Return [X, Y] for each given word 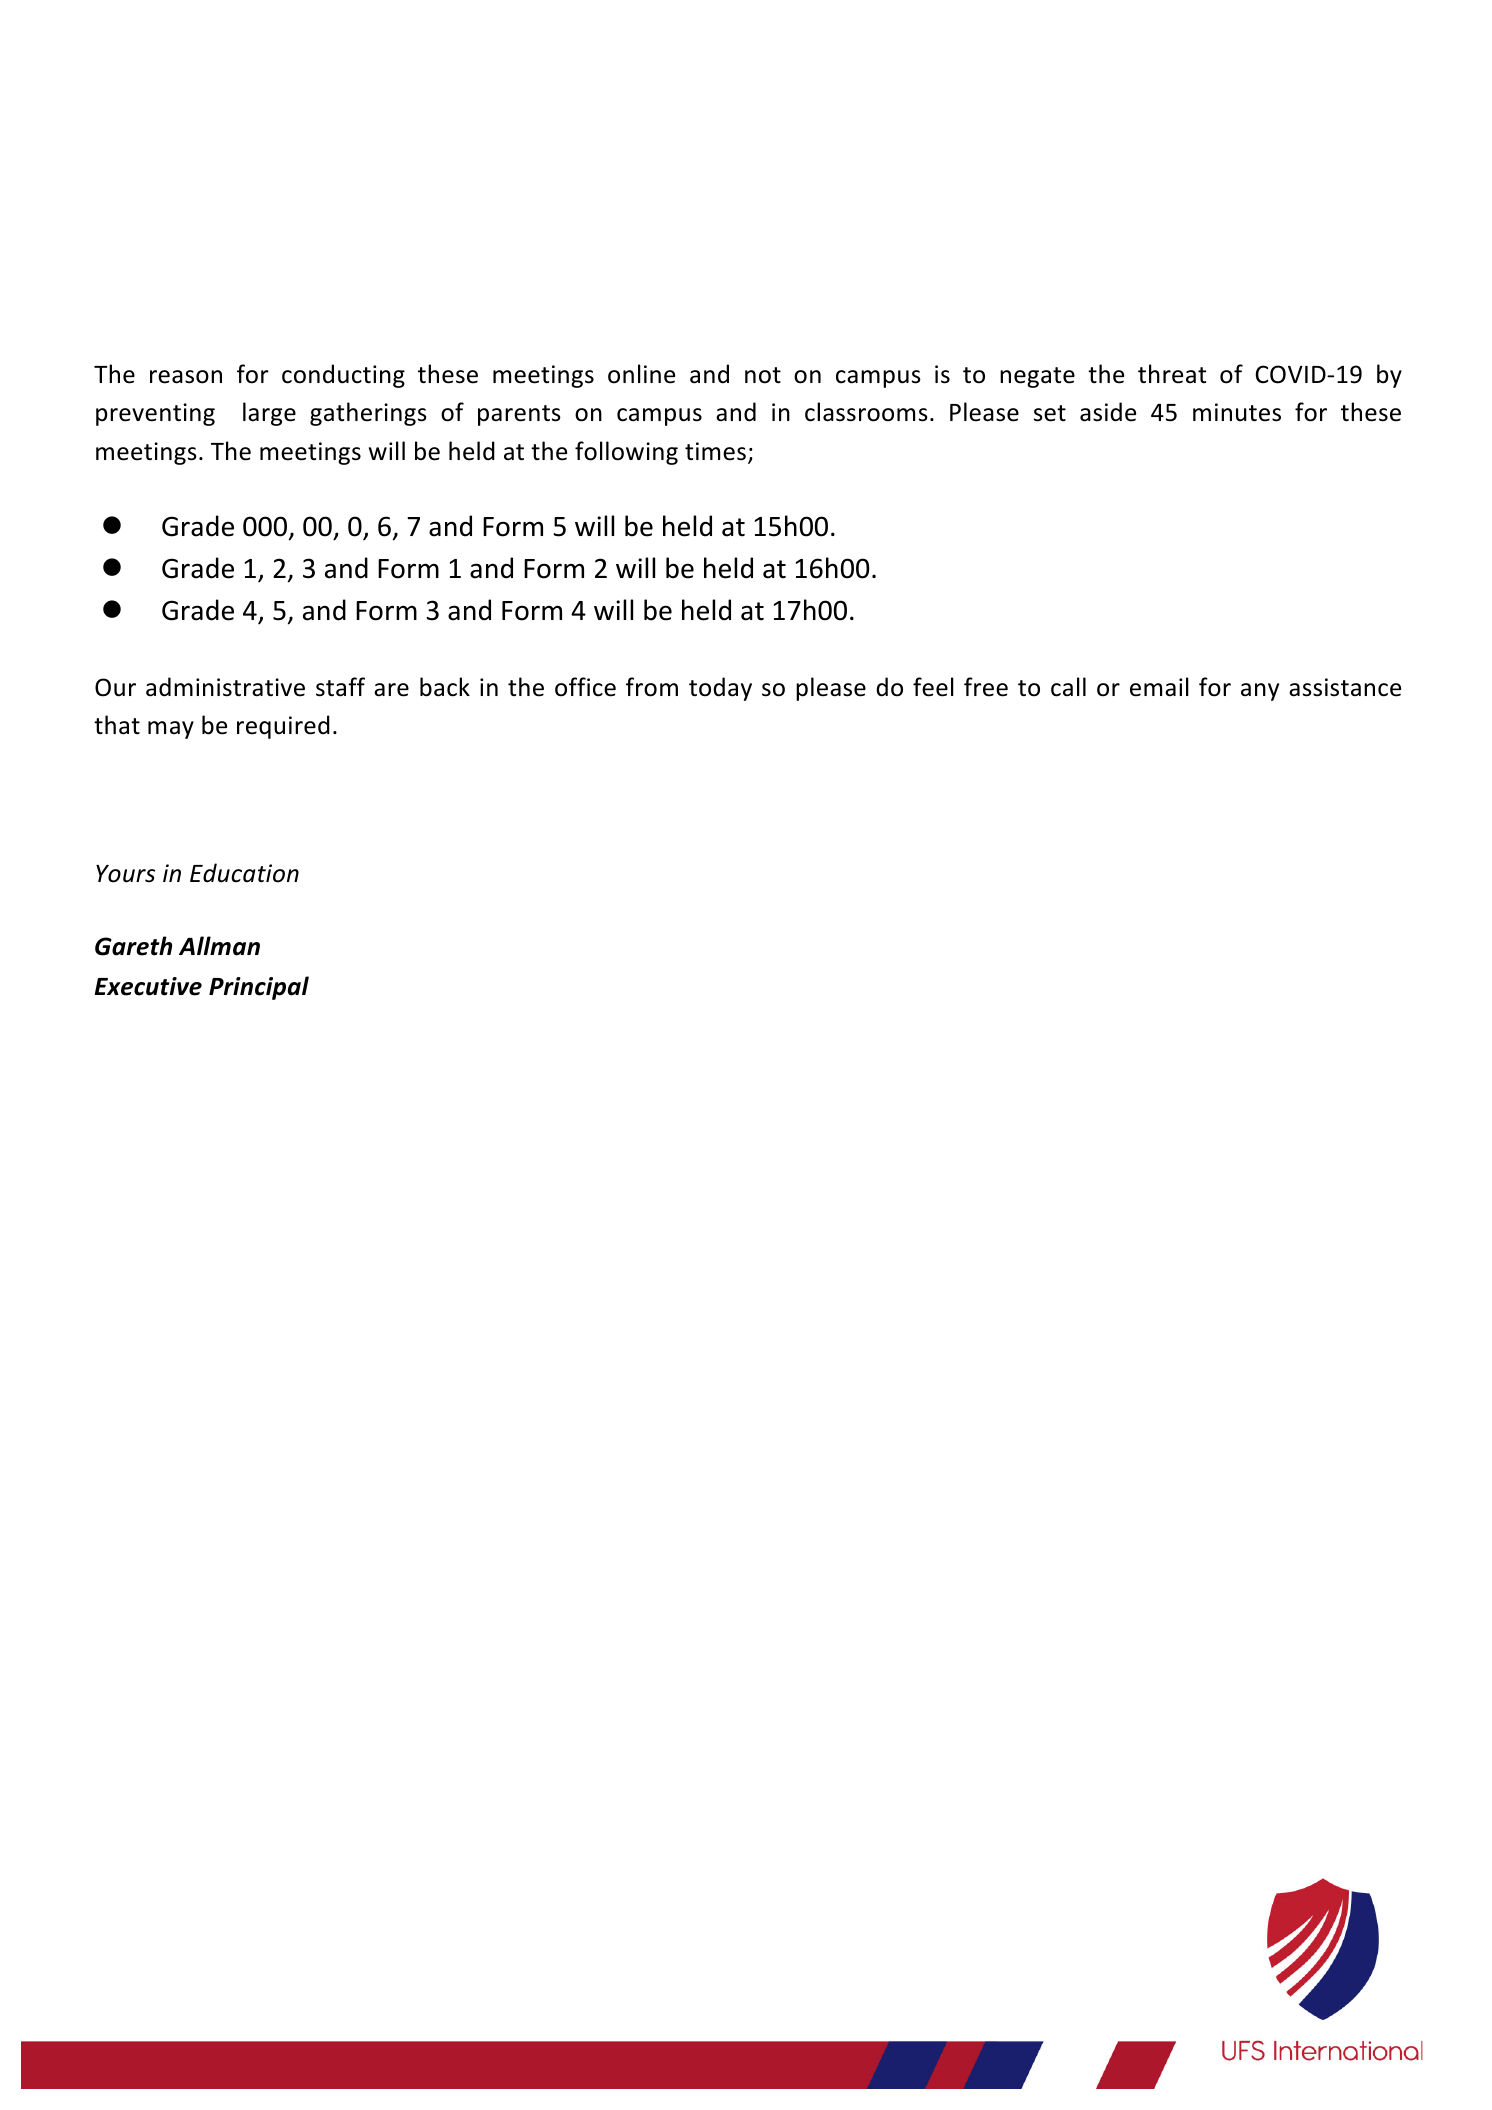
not [763, 375]
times [715, 451]
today [720, 689]
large [269, 414]
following [626, 453]
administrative [225, 687]
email [1159, 687]
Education [244, 873]
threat [1172, 374]
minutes [1237, 412]
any [1260, 692]
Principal [259, 988]
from [652, 687]
